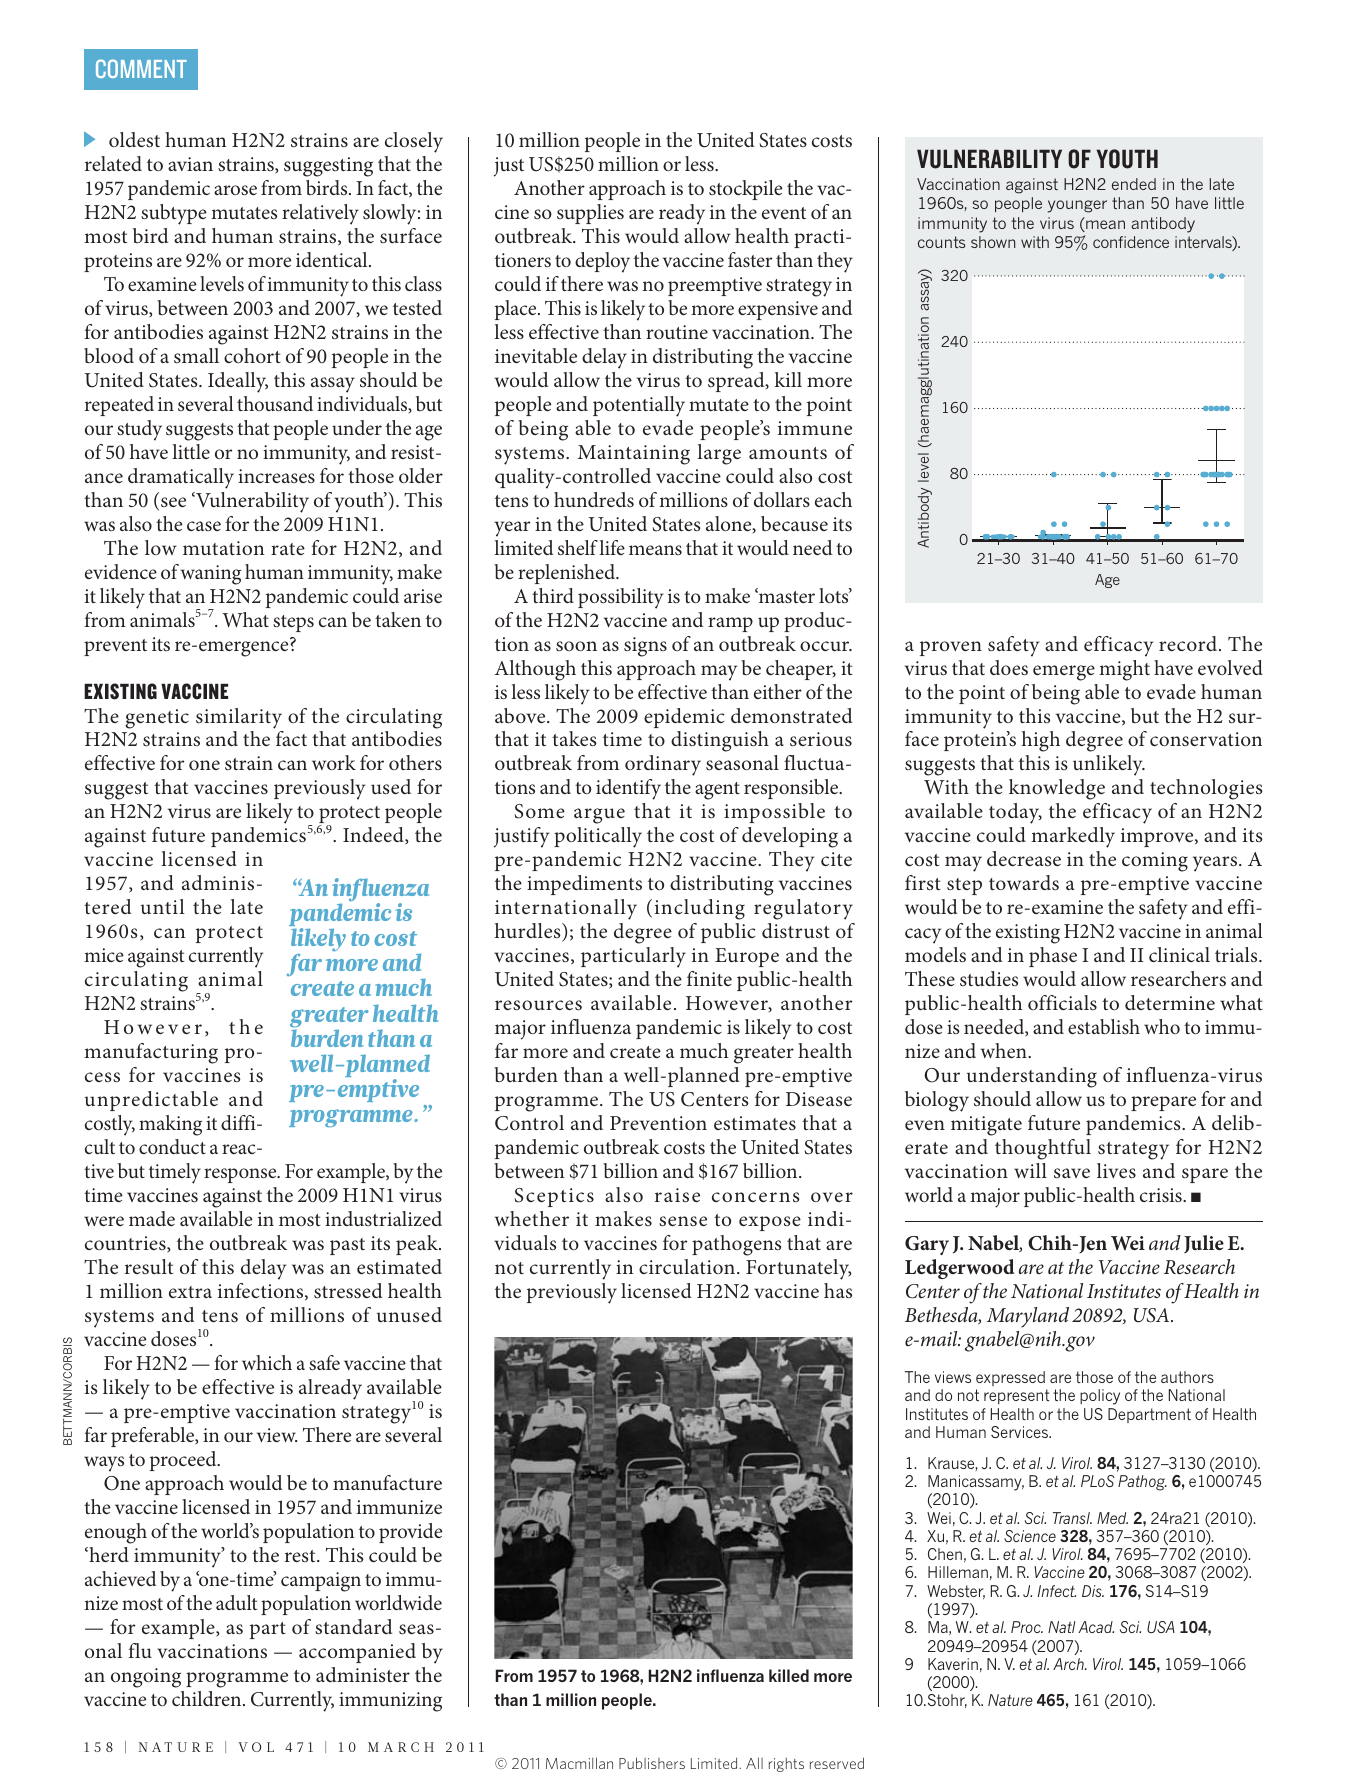  Describe the element at coordinates (104, 955) in the page. I see `mice` at that location.
